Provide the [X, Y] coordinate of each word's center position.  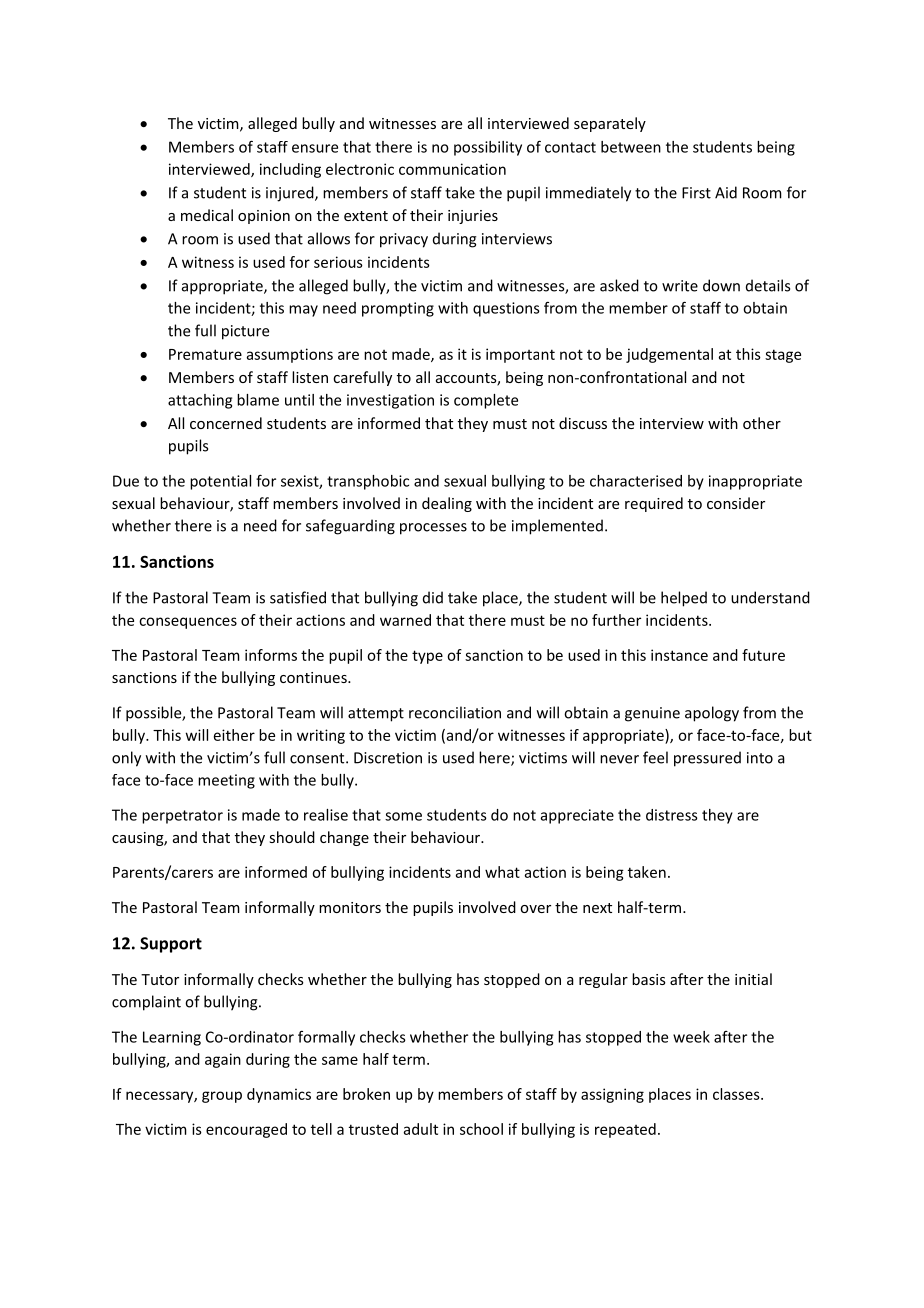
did [433, 597]
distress [672, 815]
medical [207, 215]
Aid [726, 192]
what [502, 872]
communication [452, 169]
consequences [188, 623]
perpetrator [182, 817]
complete [486, 401]
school [481, 1129]
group [222, 1097]
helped [684, 599]
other [762, 423]
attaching [200, 401]
